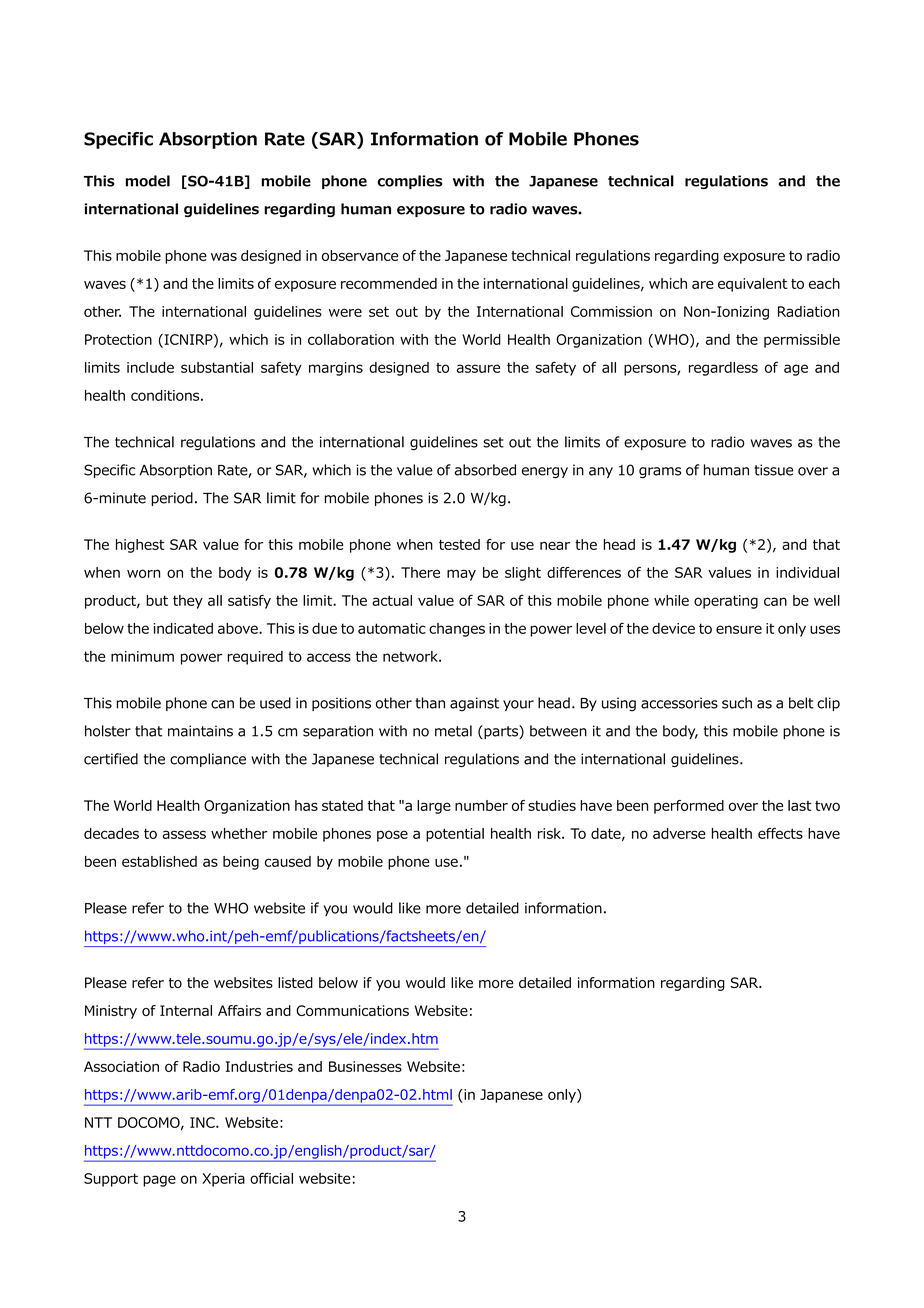 Image resolution: width=924 pixels, height=1308 pixels. I want to click on Xperia, so click(223, 1180).
